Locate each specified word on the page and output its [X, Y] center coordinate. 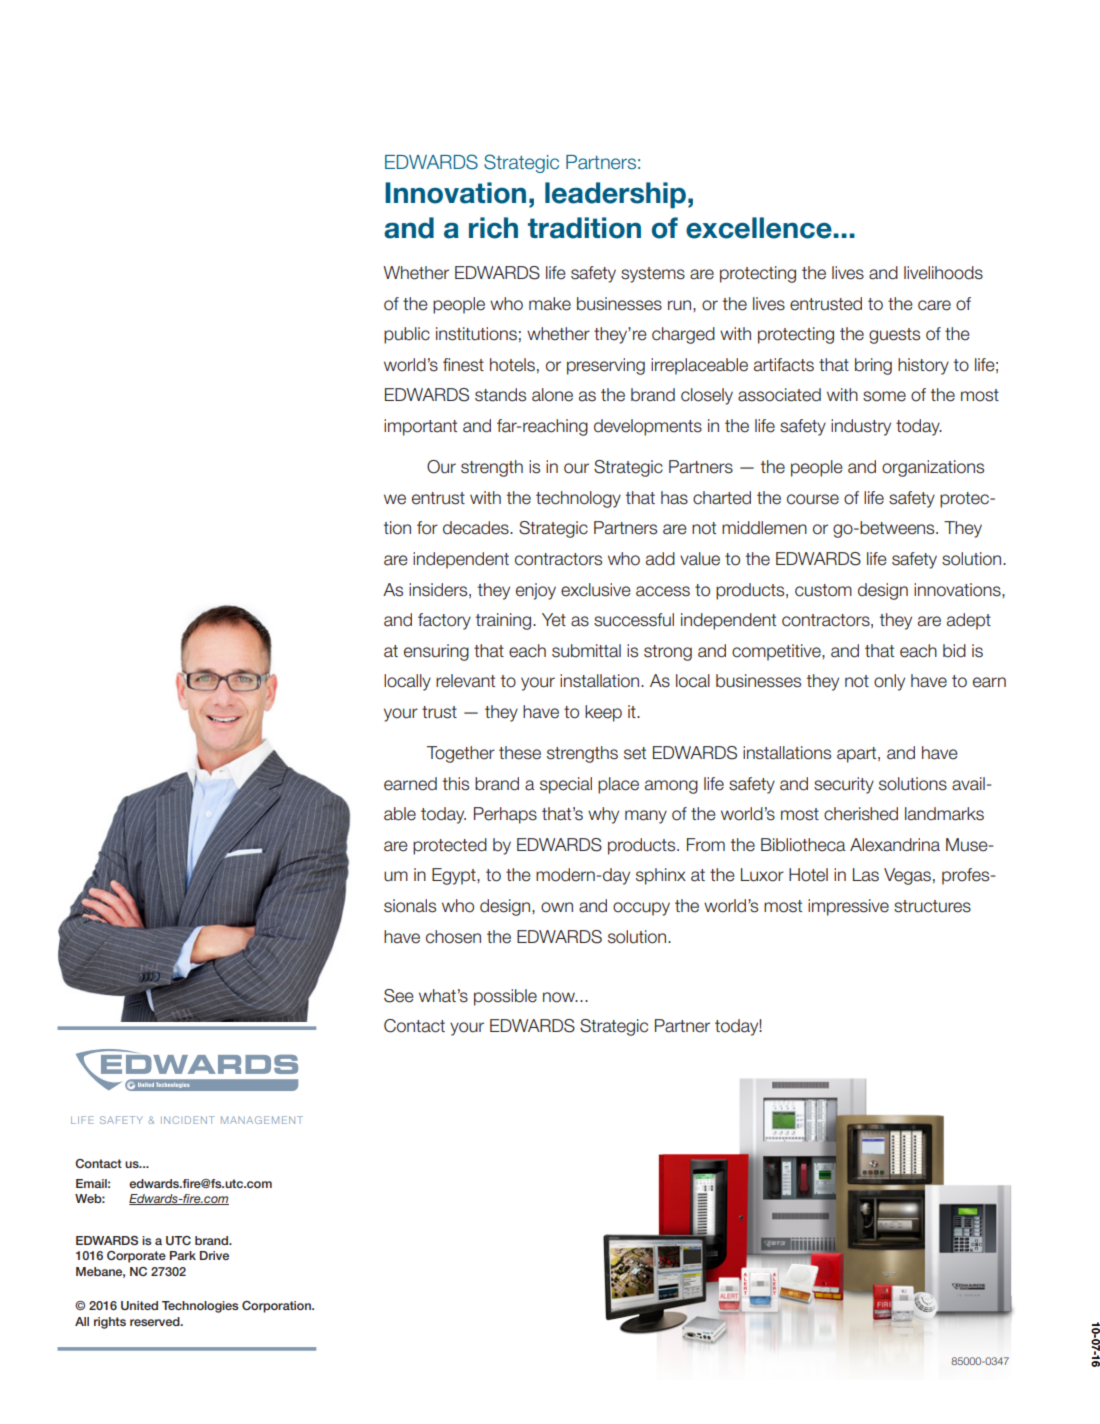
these [520, 753]
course [813, 499]
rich [493, 228]
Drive [214, 1255]
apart [858, 755]
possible [505, 997]
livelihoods [943, 273]
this [456, 784]
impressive [848, 907]
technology [578, 499]
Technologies [200, 1307]
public [407, 335]
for [427, 528]
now [560, 997]
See [399, 996]
